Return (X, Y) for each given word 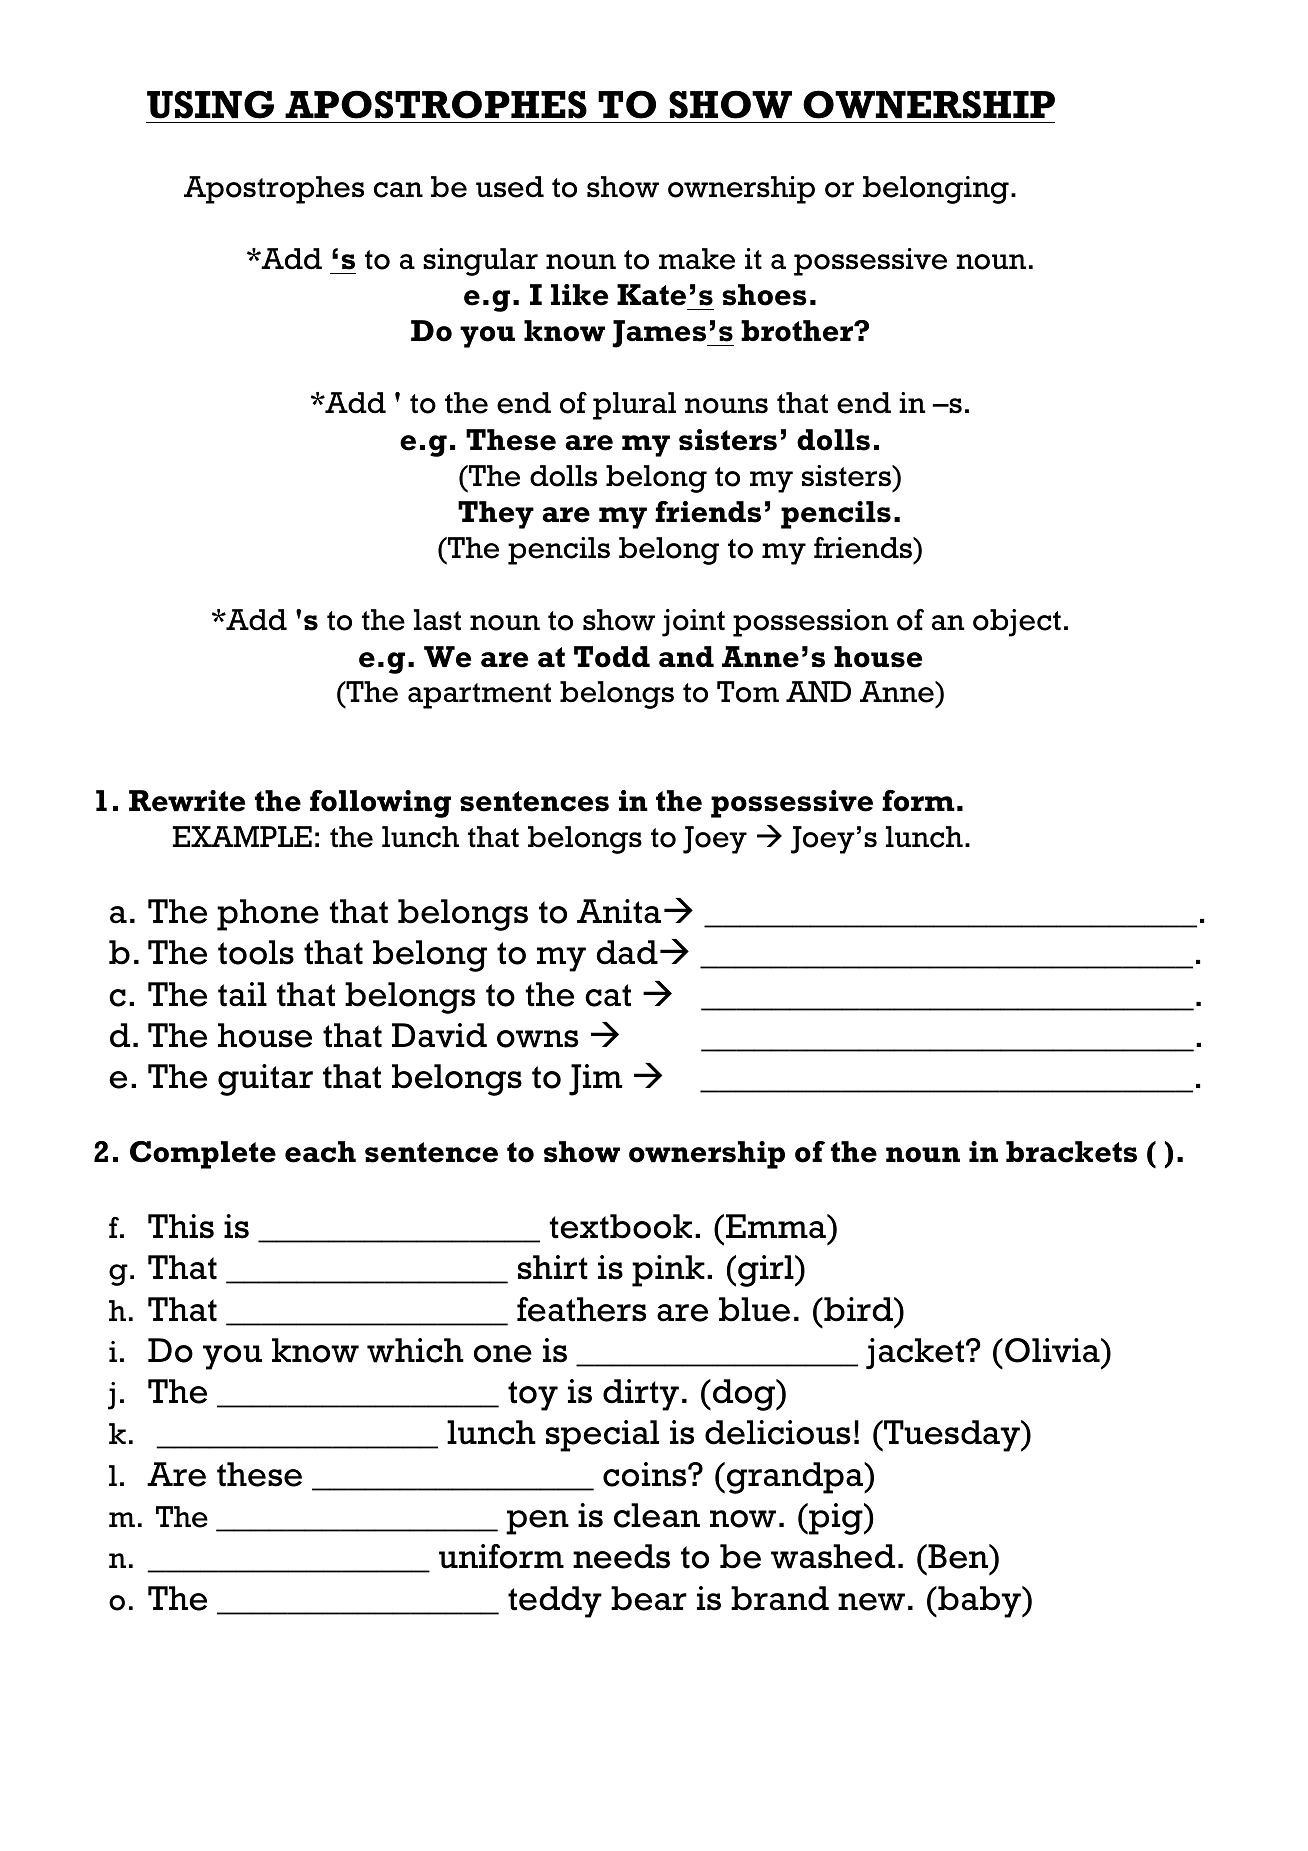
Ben (958, 1556)
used (510, 187)
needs (621, 1556)
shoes (764, 295)
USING (210, 104)
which (415, 1350)
